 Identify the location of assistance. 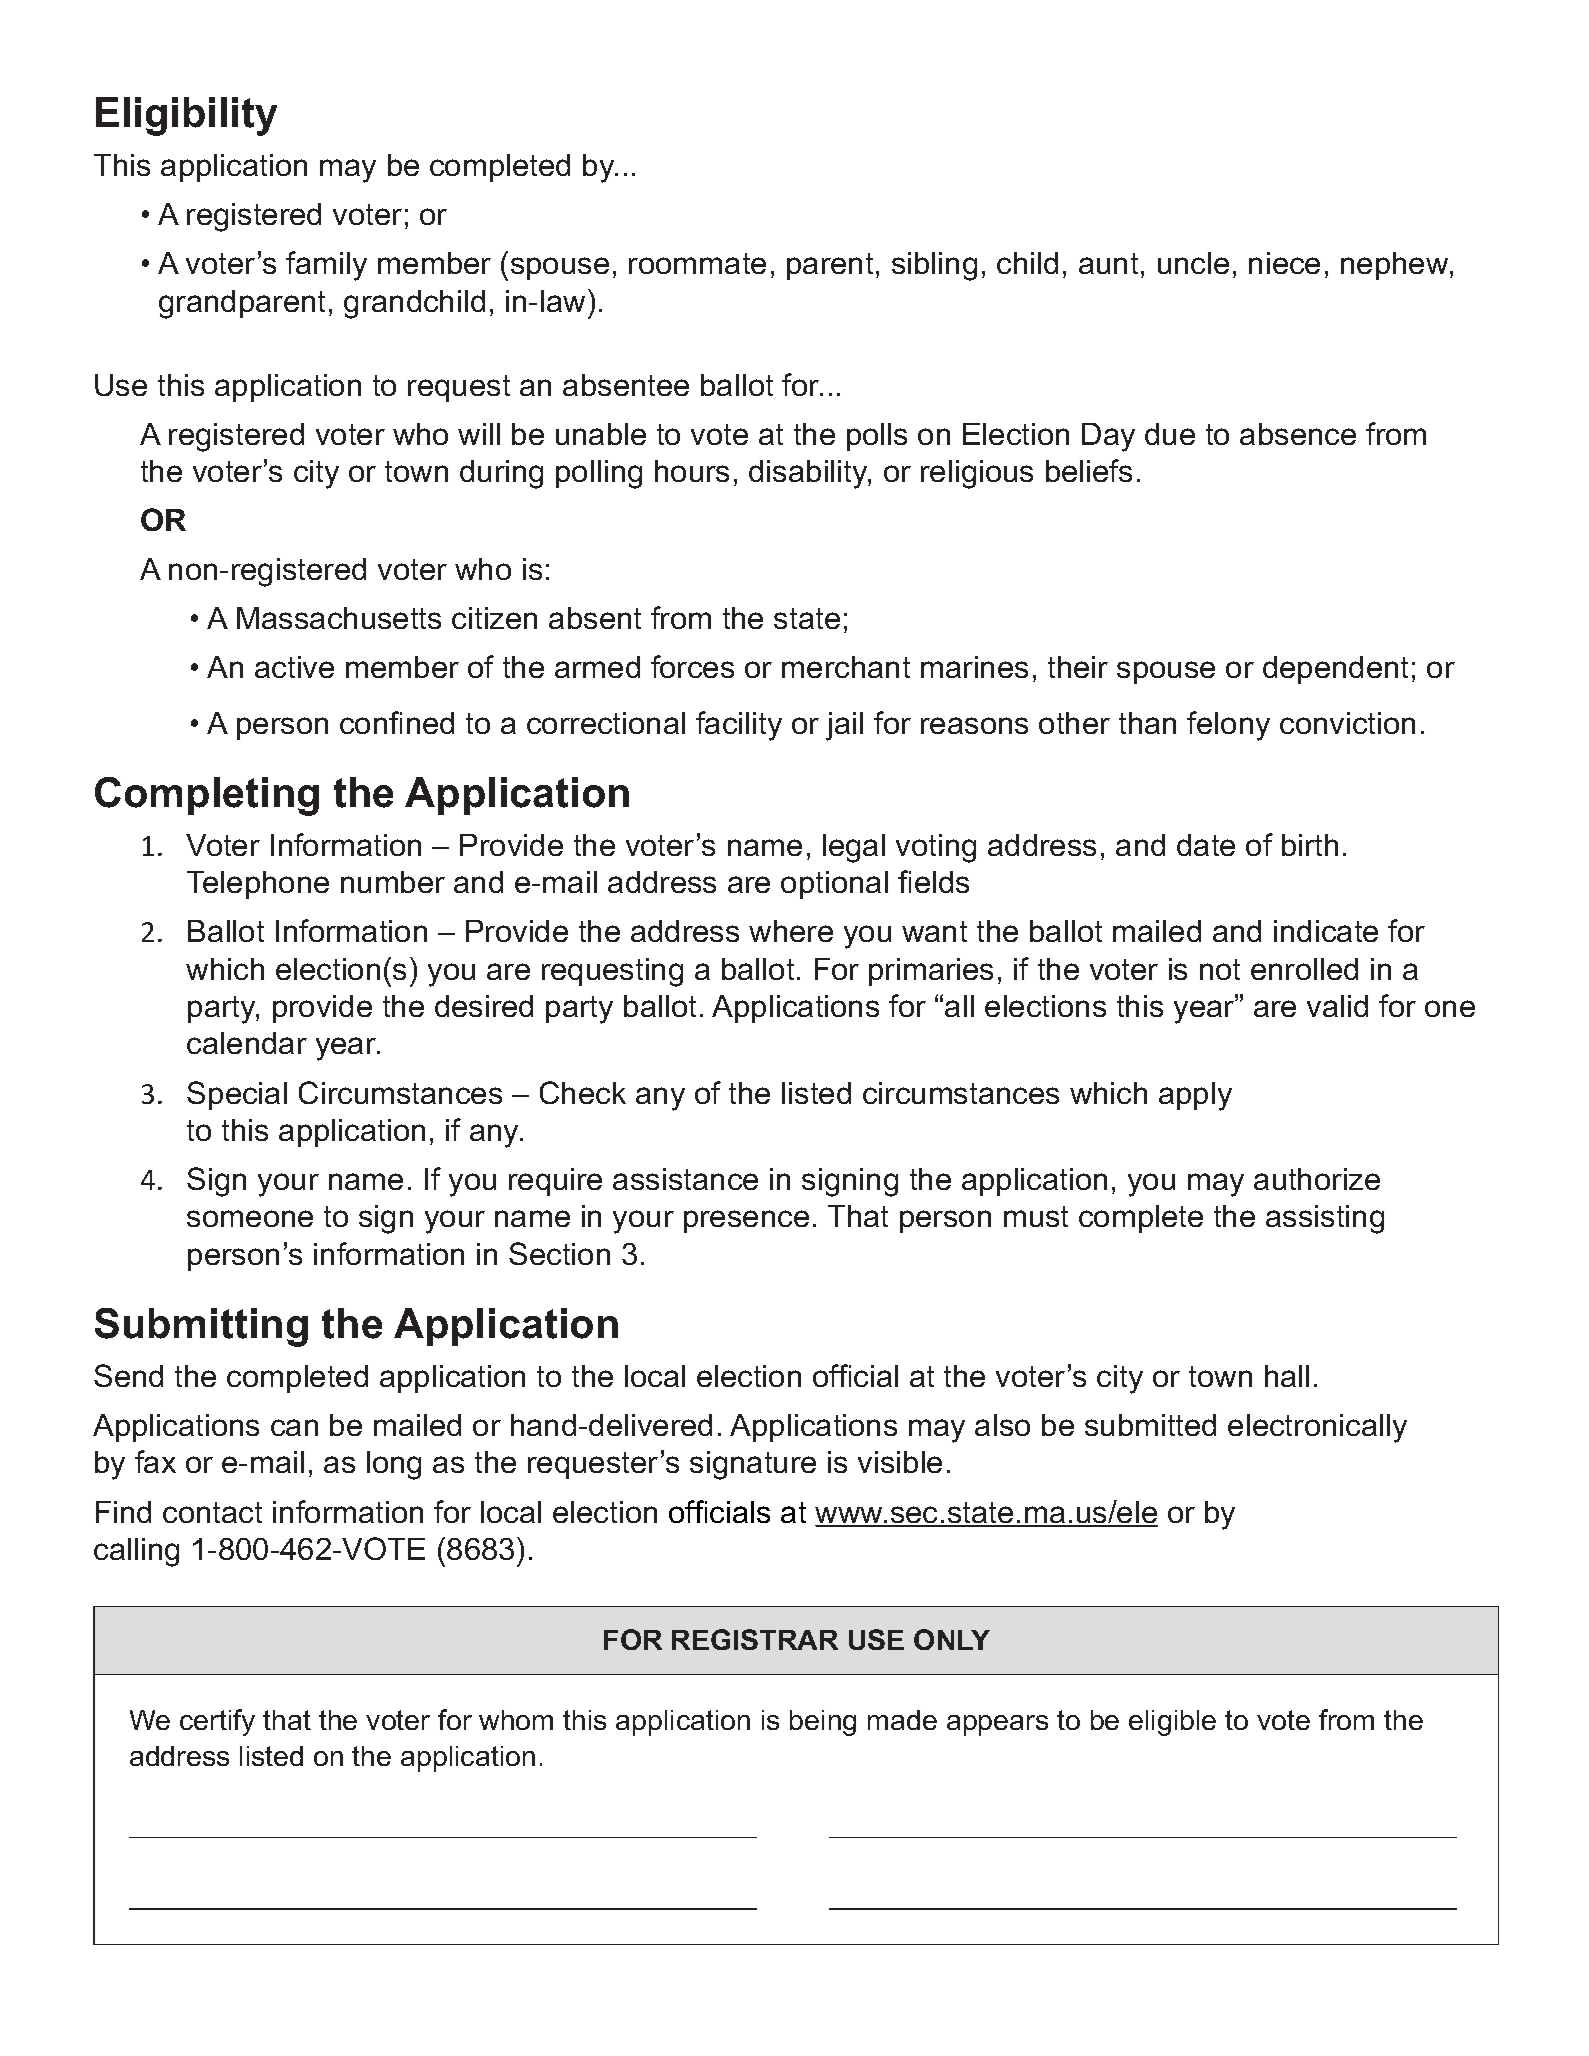
(685, 1179).
